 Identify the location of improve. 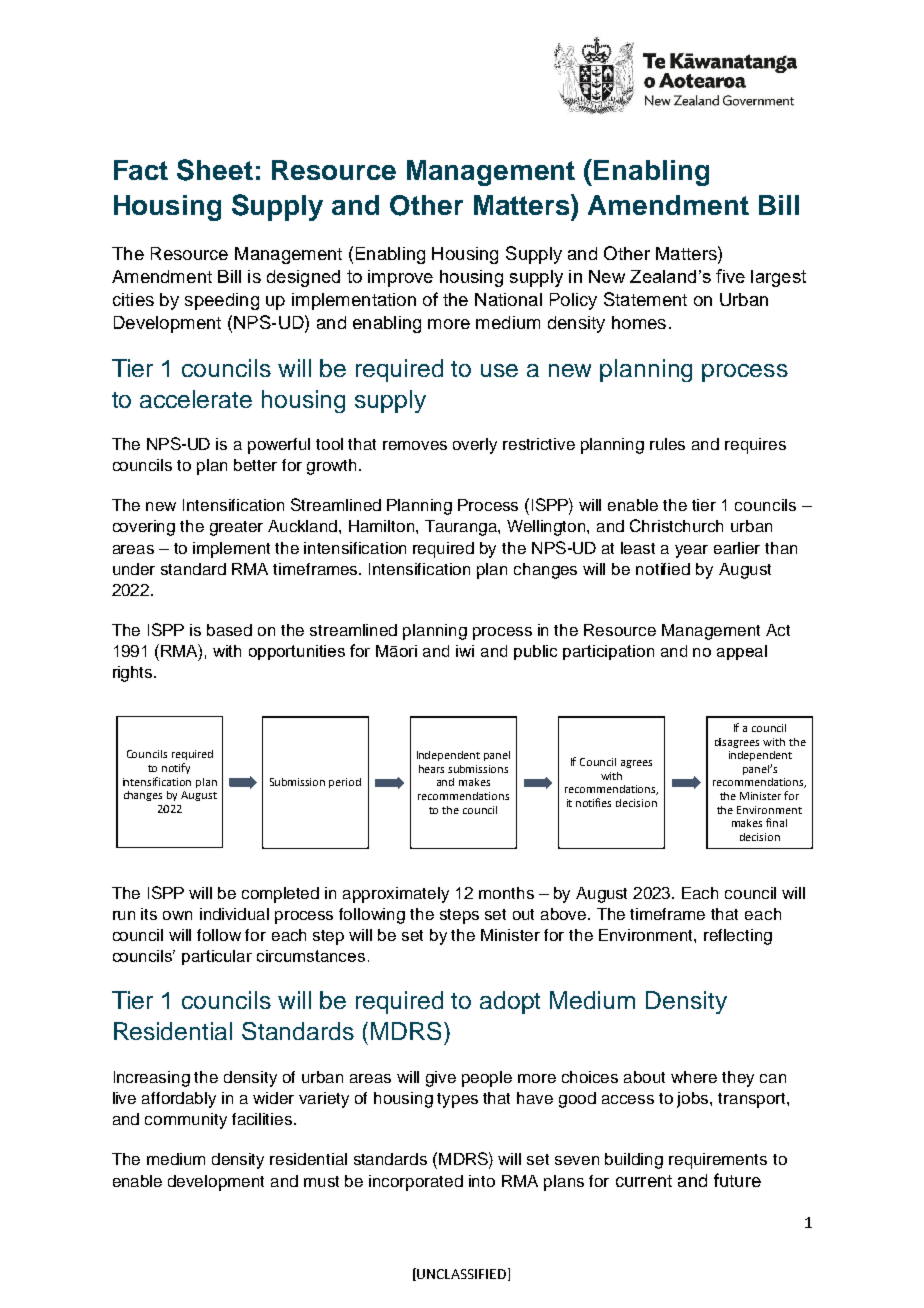
(400, 278).
